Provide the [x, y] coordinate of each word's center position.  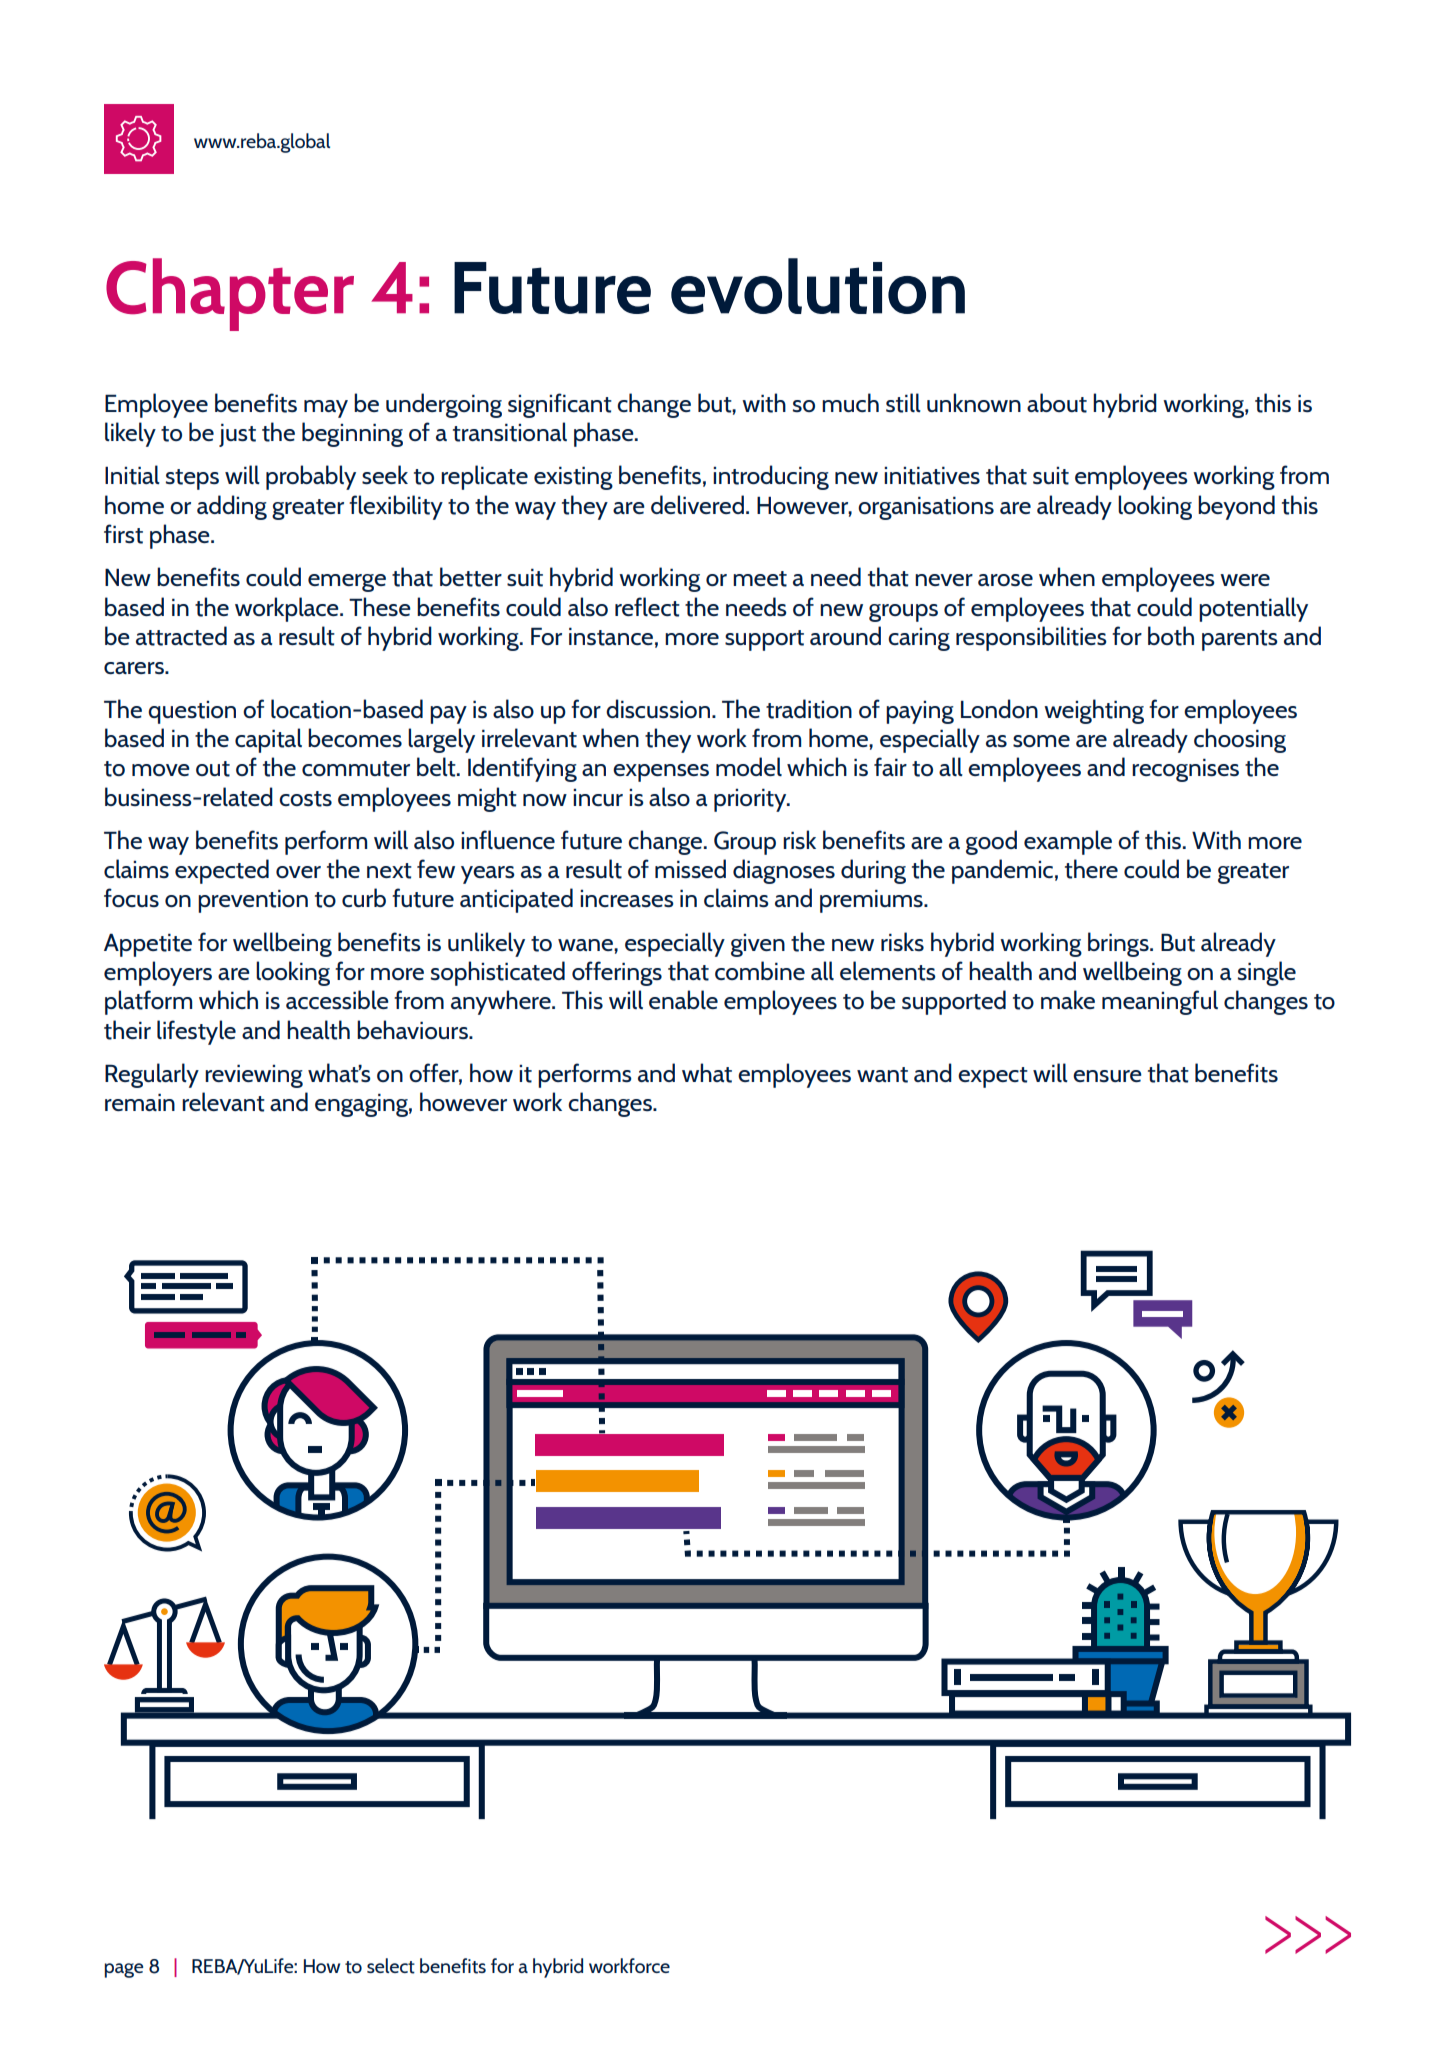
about [1057, 403]
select [391, 1966]
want [882, 1075]
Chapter [230, 294]
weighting [1094, 711]
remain [140, 1102]
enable [683, 999]
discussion [659, 708]
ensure [1107, 1076]
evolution [818, 286]
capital [268, 740]
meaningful [1160, 1002]
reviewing [254, 1076]
